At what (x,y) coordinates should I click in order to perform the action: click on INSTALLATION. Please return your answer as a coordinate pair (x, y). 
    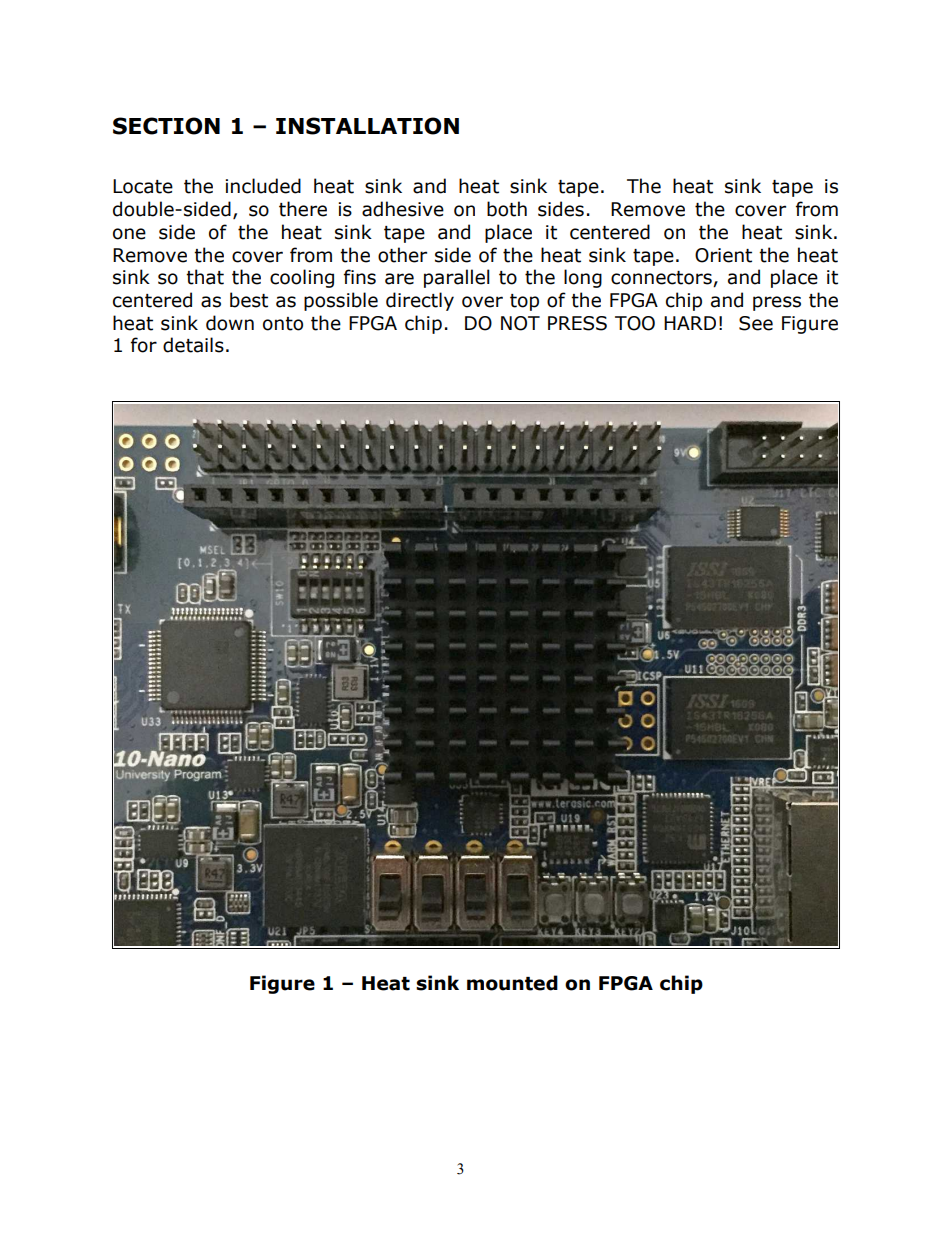
    Looking at the image, I should click on (367, 126).
